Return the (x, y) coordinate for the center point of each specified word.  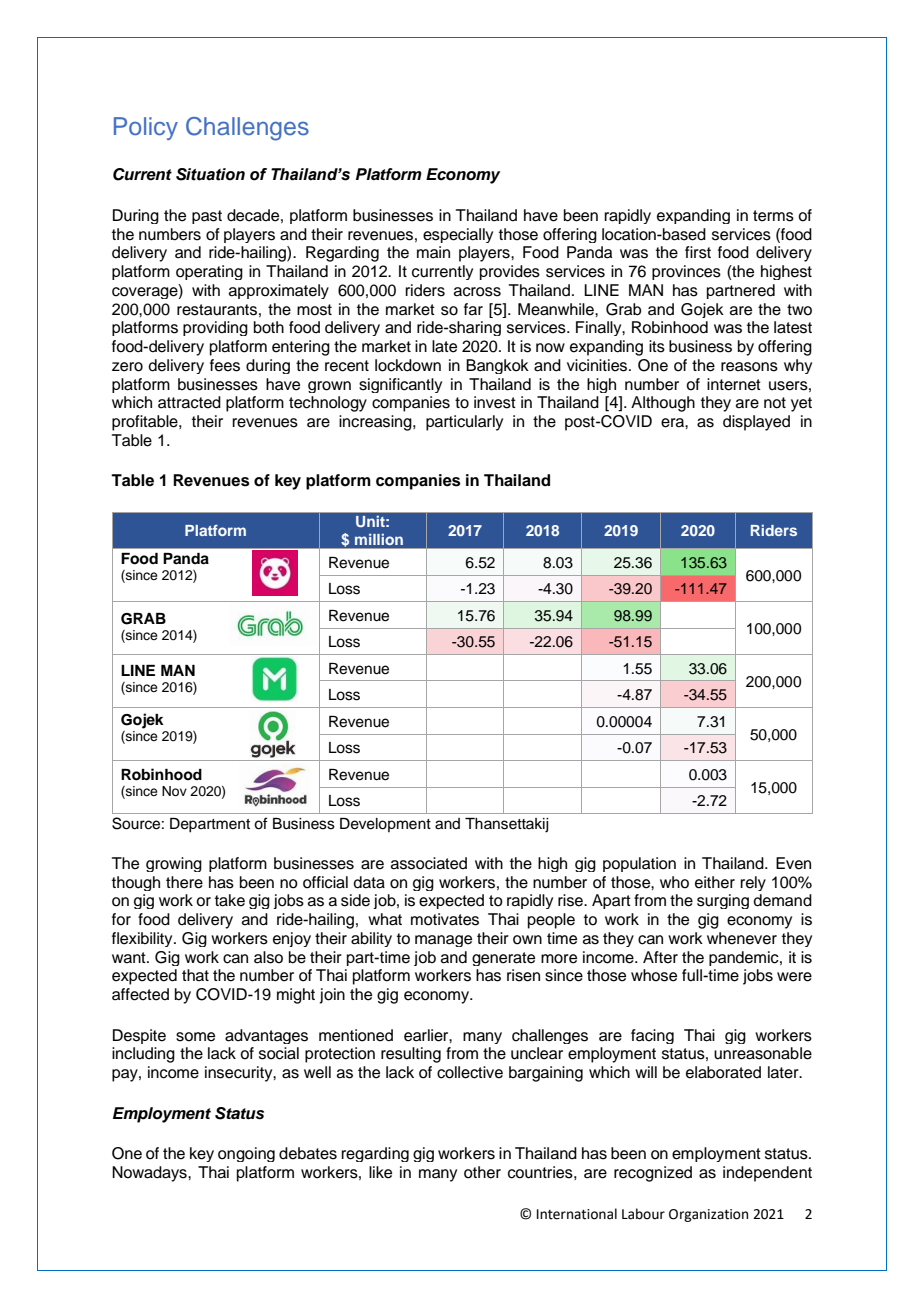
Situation (210, 174)
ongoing (246, 1154)
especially (458, 235)
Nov (174, 791)
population (639, 864)
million (379, 539)
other (482, 1172)
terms (773, 216)
